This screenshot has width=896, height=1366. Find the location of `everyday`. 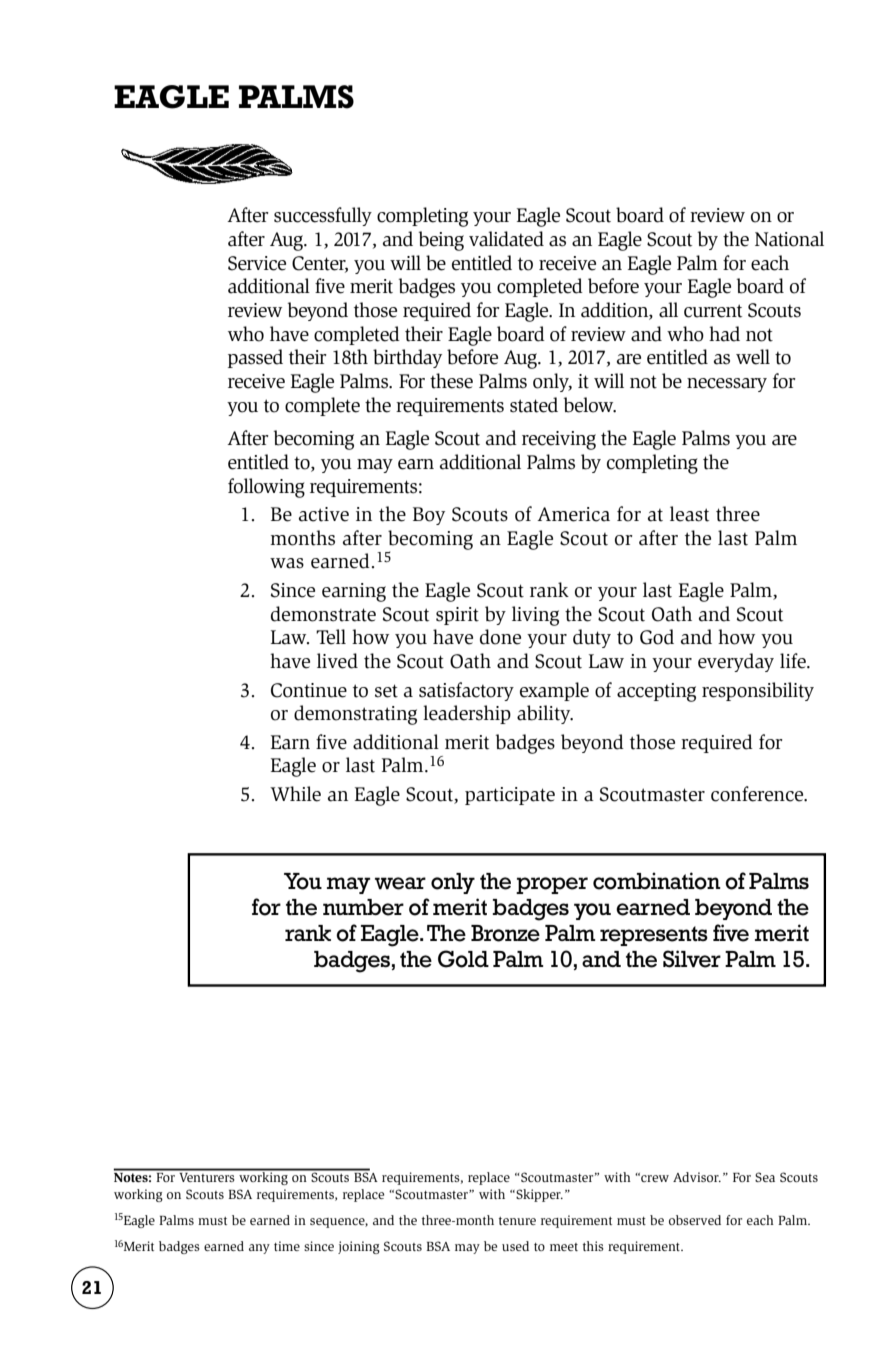

everyday is located at coordinates (736, 662).
